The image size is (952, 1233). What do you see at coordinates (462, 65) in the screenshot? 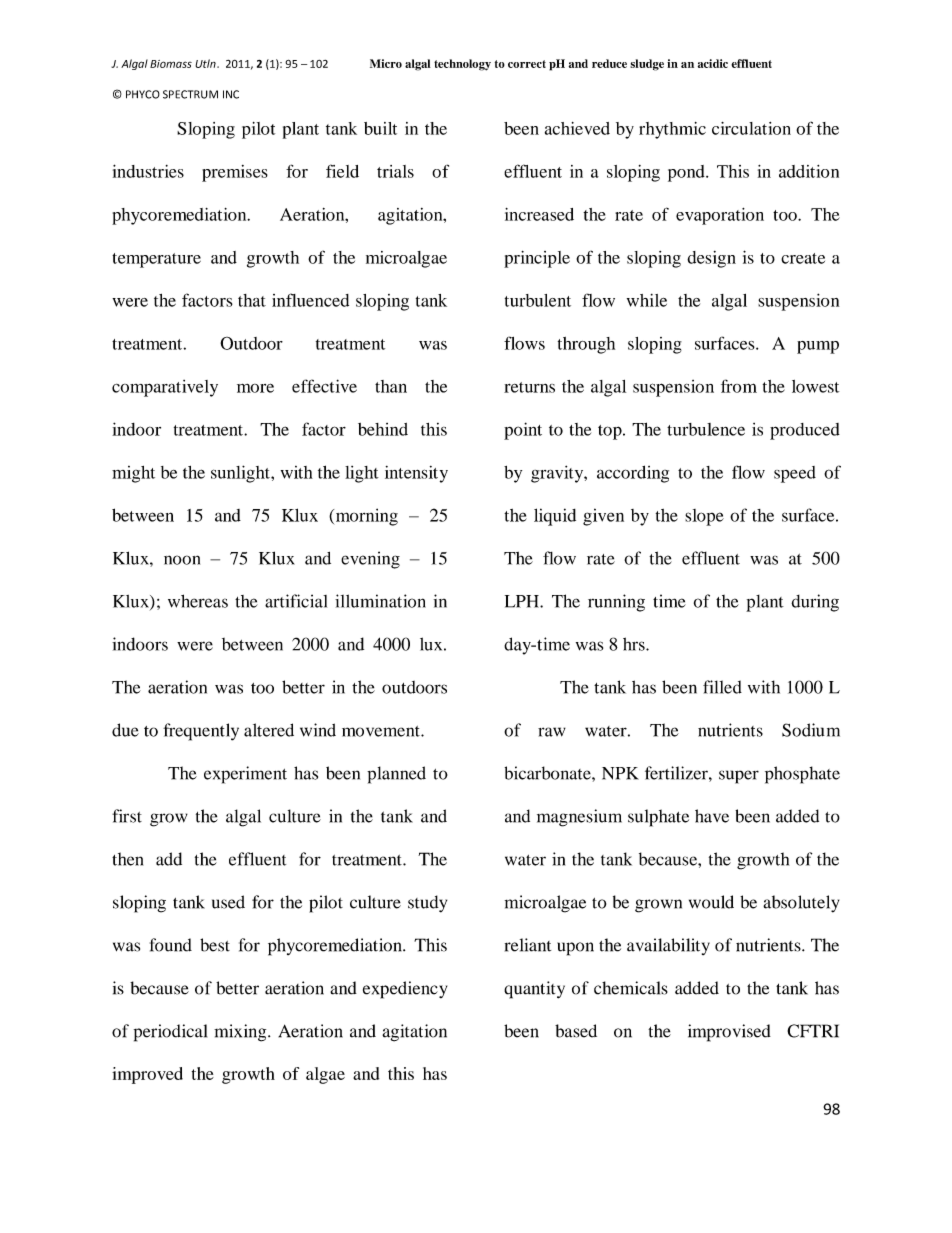
I see `technology` at bounding box center [462, 65].
